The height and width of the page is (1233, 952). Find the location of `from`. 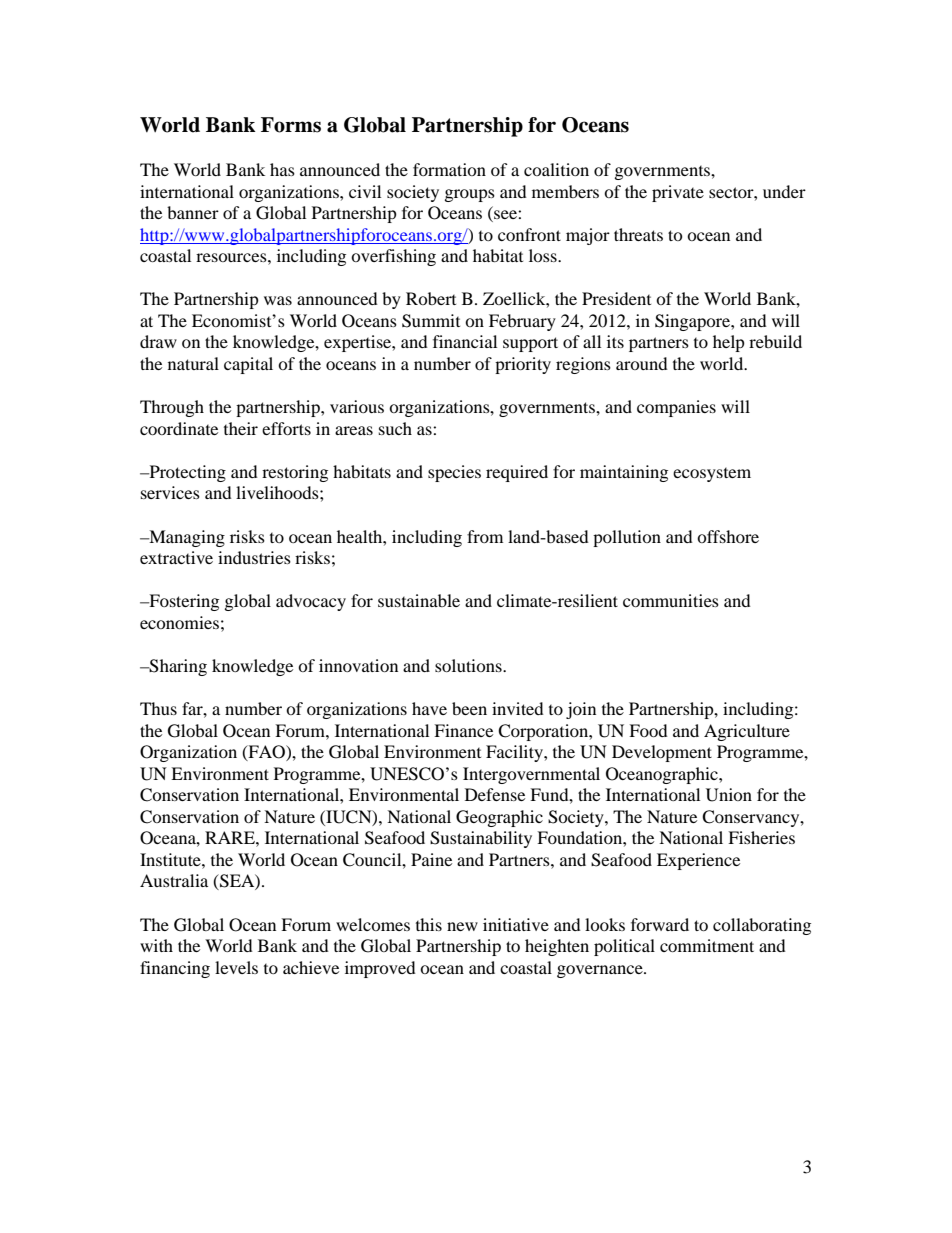

from is located at coordinates (485, 536).
